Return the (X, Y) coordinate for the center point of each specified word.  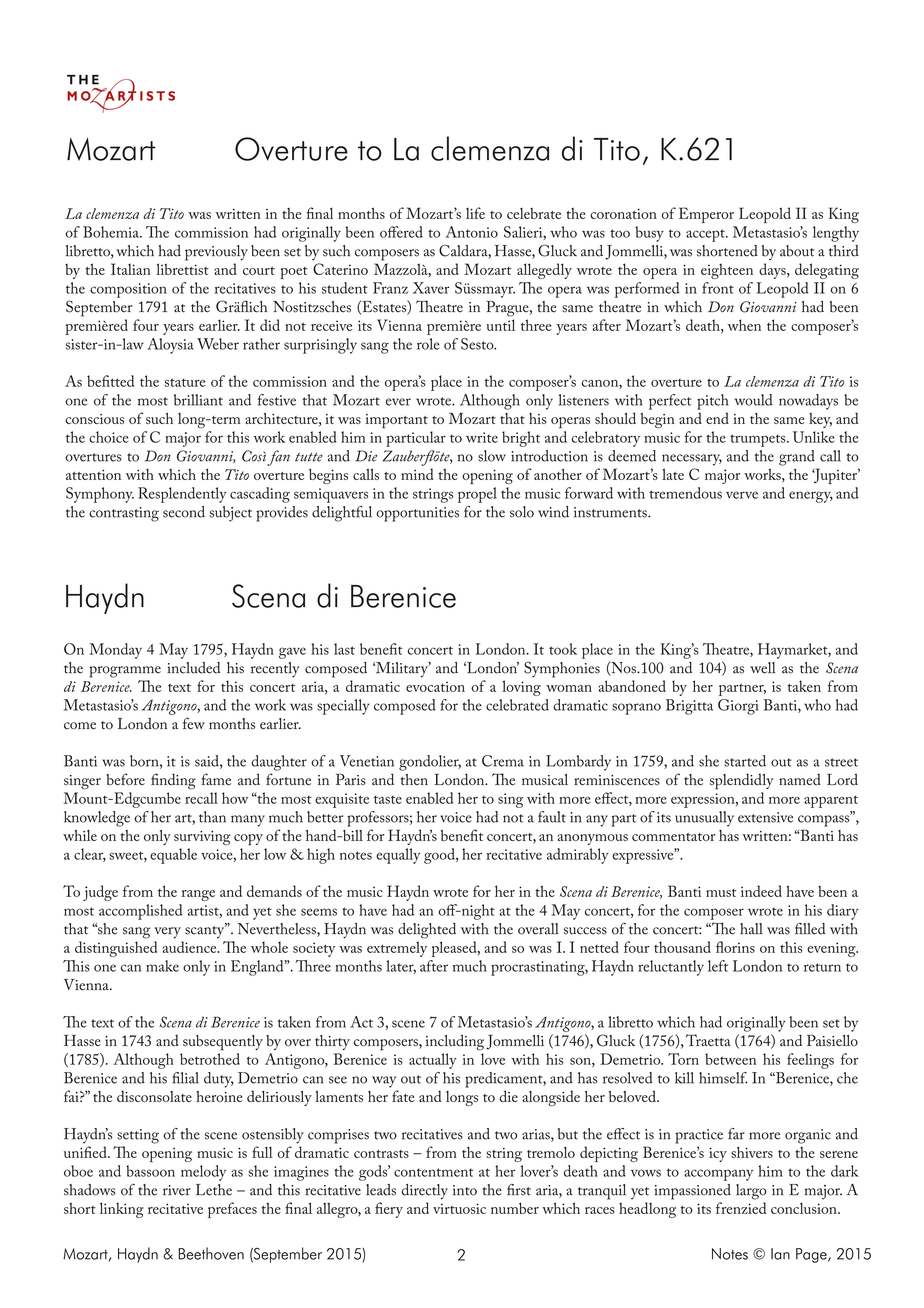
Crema (503, 761)
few (194, 723)
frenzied (741, 1208)
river (177, 1190)
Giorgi (738, 707)
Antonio (472, 232)
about (797, 251)
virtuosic (459, 1208)
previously (216, 253)
